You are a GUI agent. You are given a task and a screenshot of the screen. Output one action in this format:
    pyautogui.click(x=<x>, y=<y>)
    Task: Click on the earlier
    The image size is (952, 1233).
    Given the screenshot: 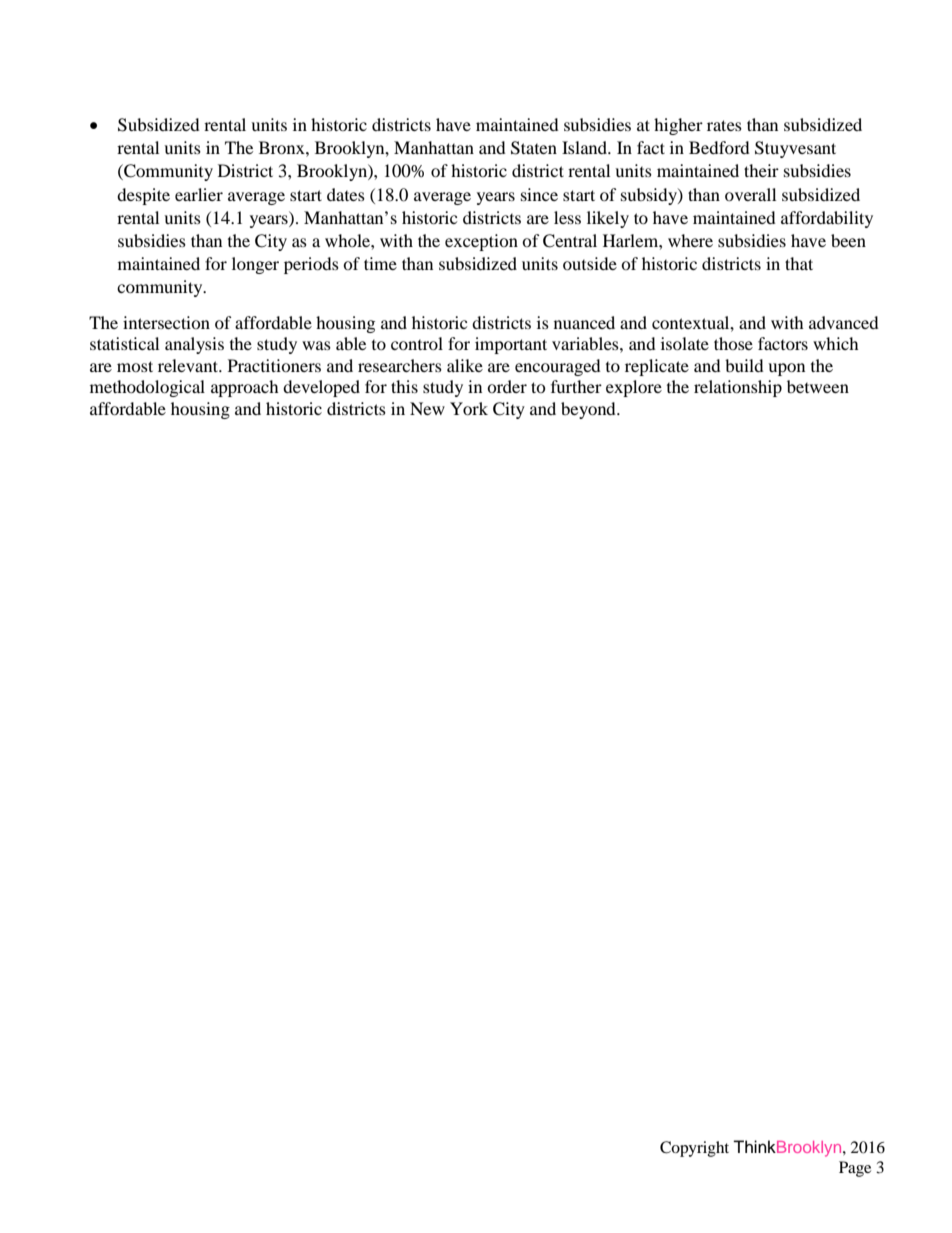 What is the action you would take?
    pyautogui.click(x=199, y=194)
